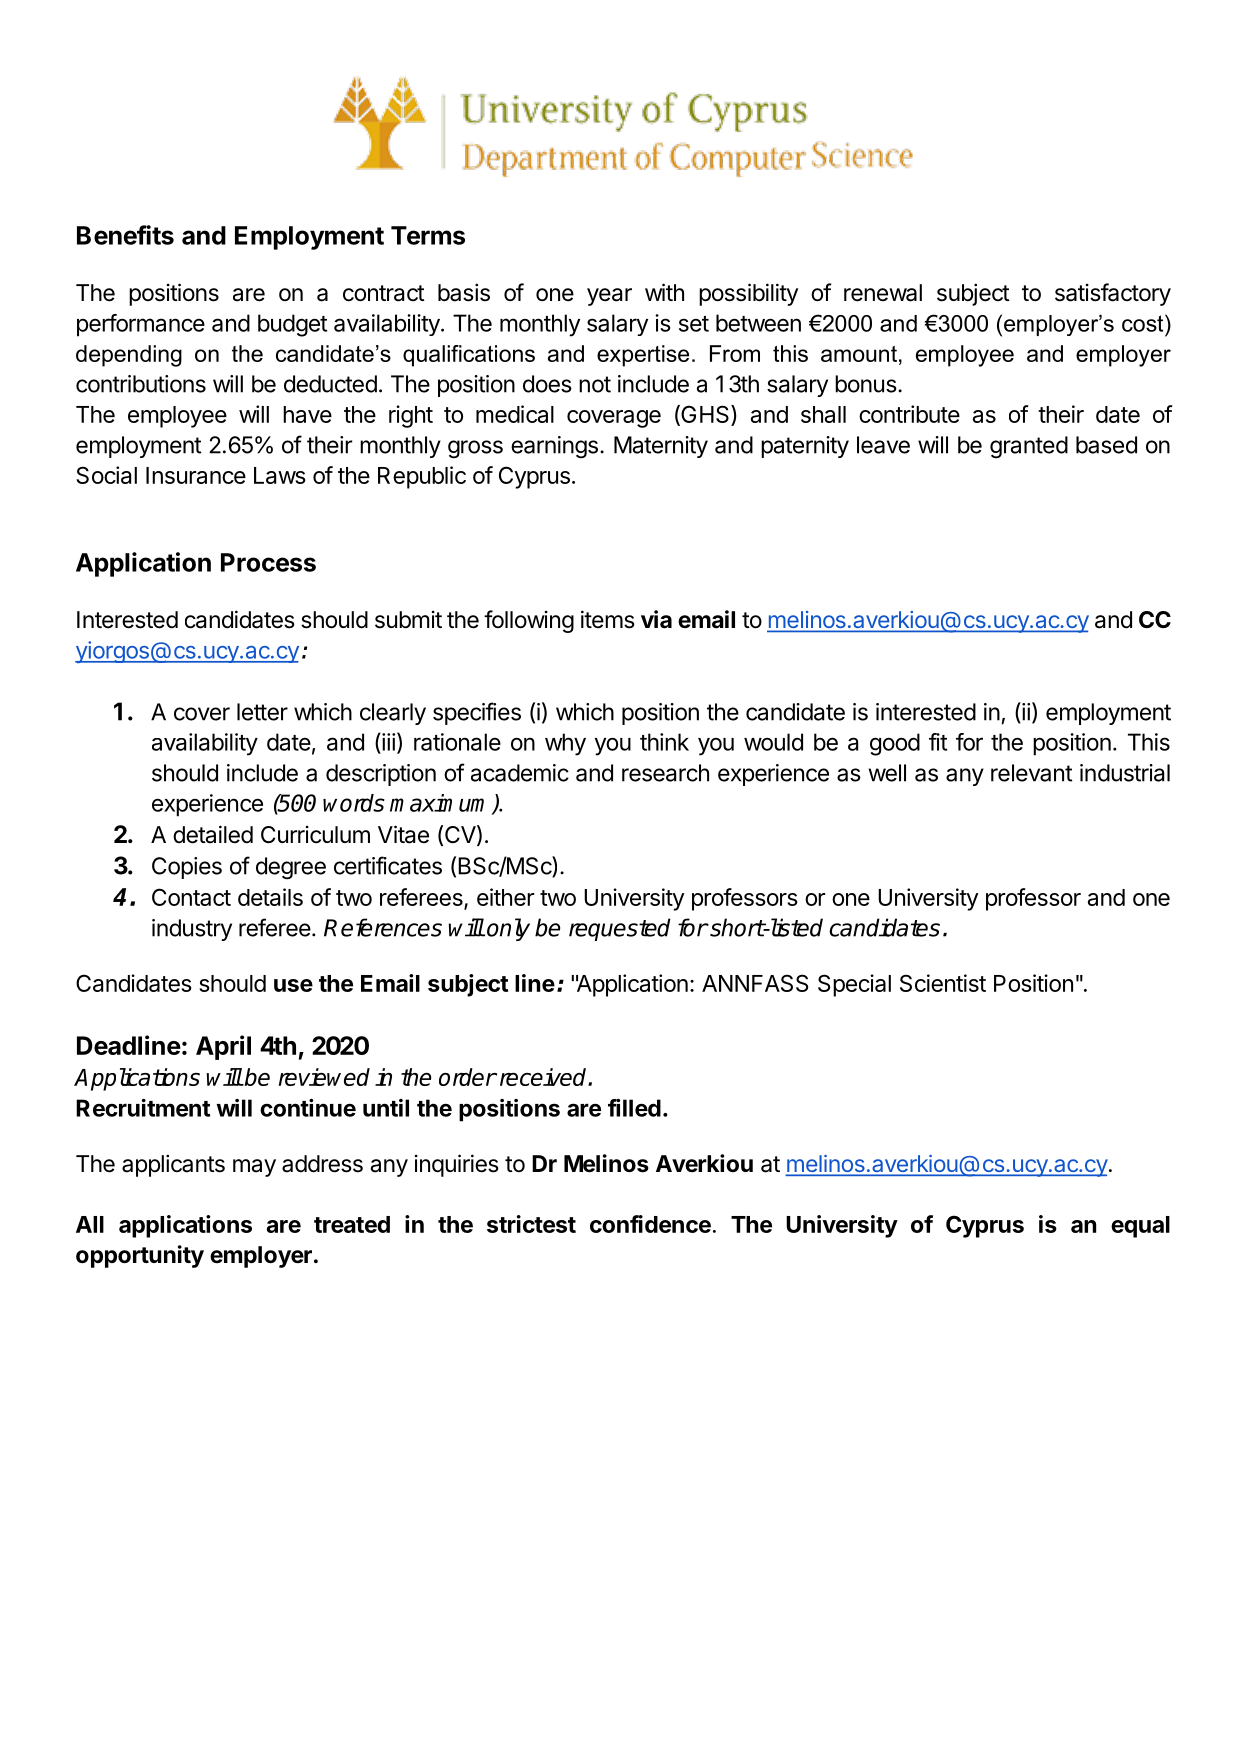 The height and width of the screenshot is (1761, 1246). I want to click on year, so click(609, 297).
